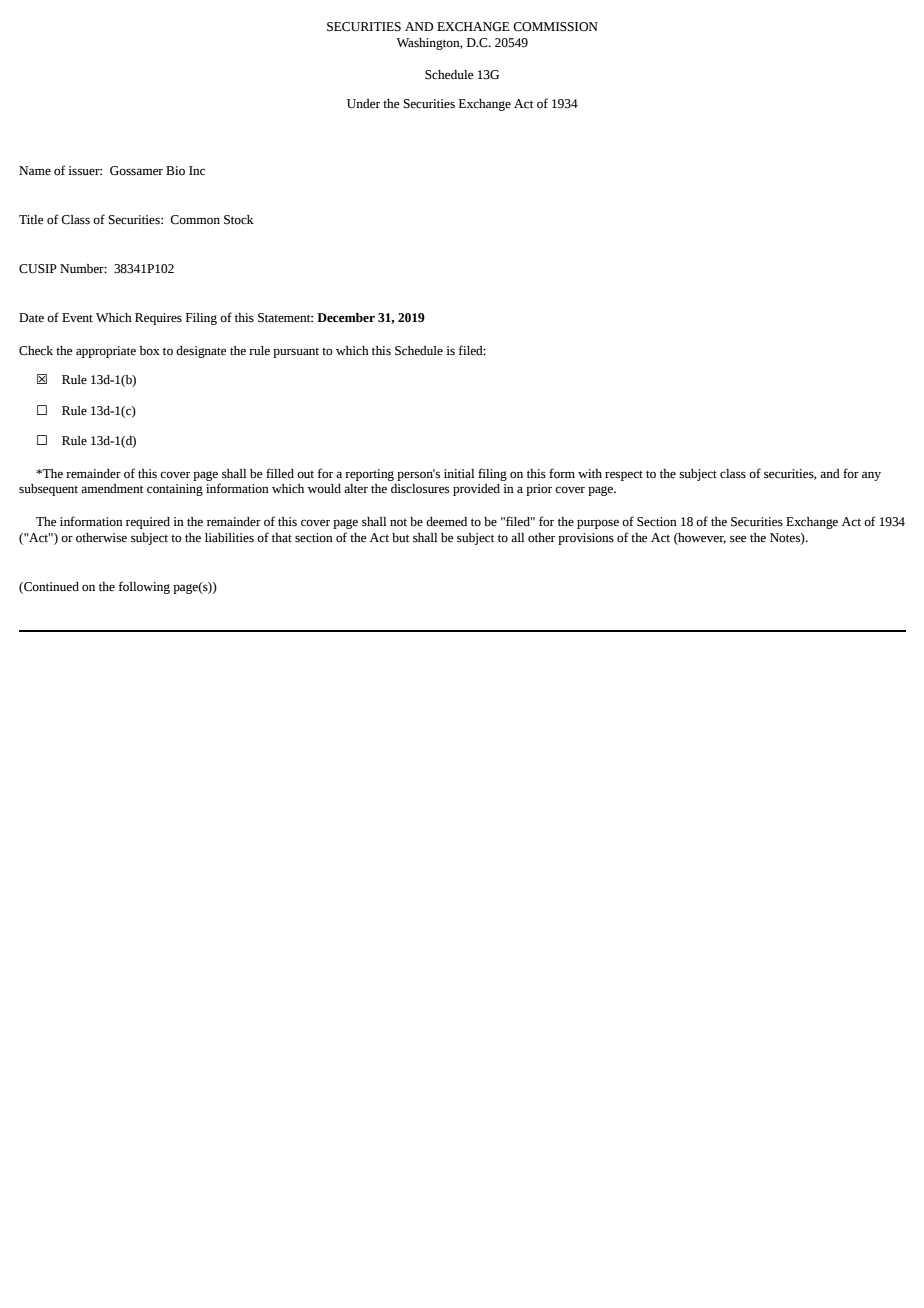  Describe the element at coordinates (144, 587) in the document. I see `following` at that location.
